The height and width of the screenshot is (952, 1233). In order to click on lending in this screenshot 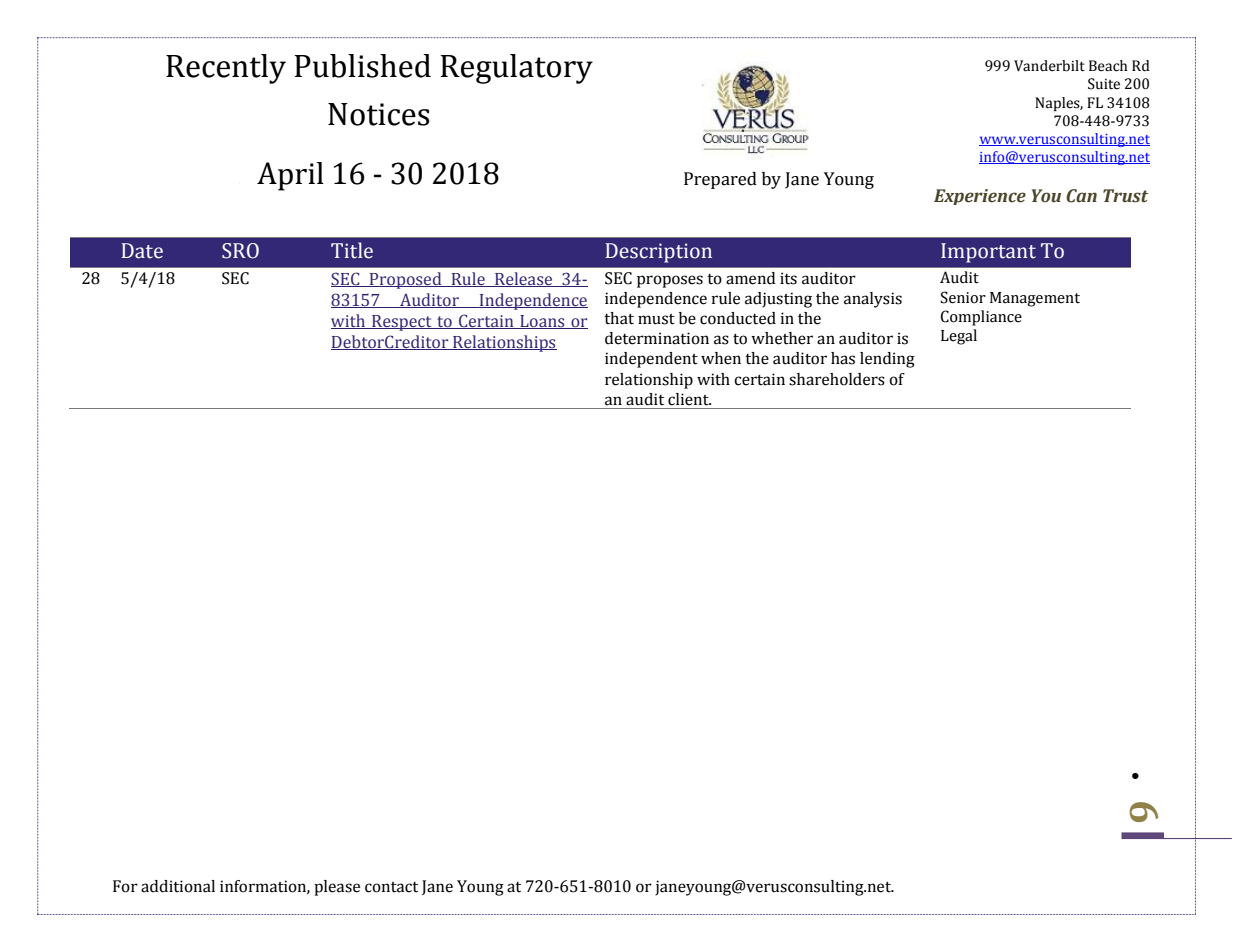, I will do `click(887, 360)`.
